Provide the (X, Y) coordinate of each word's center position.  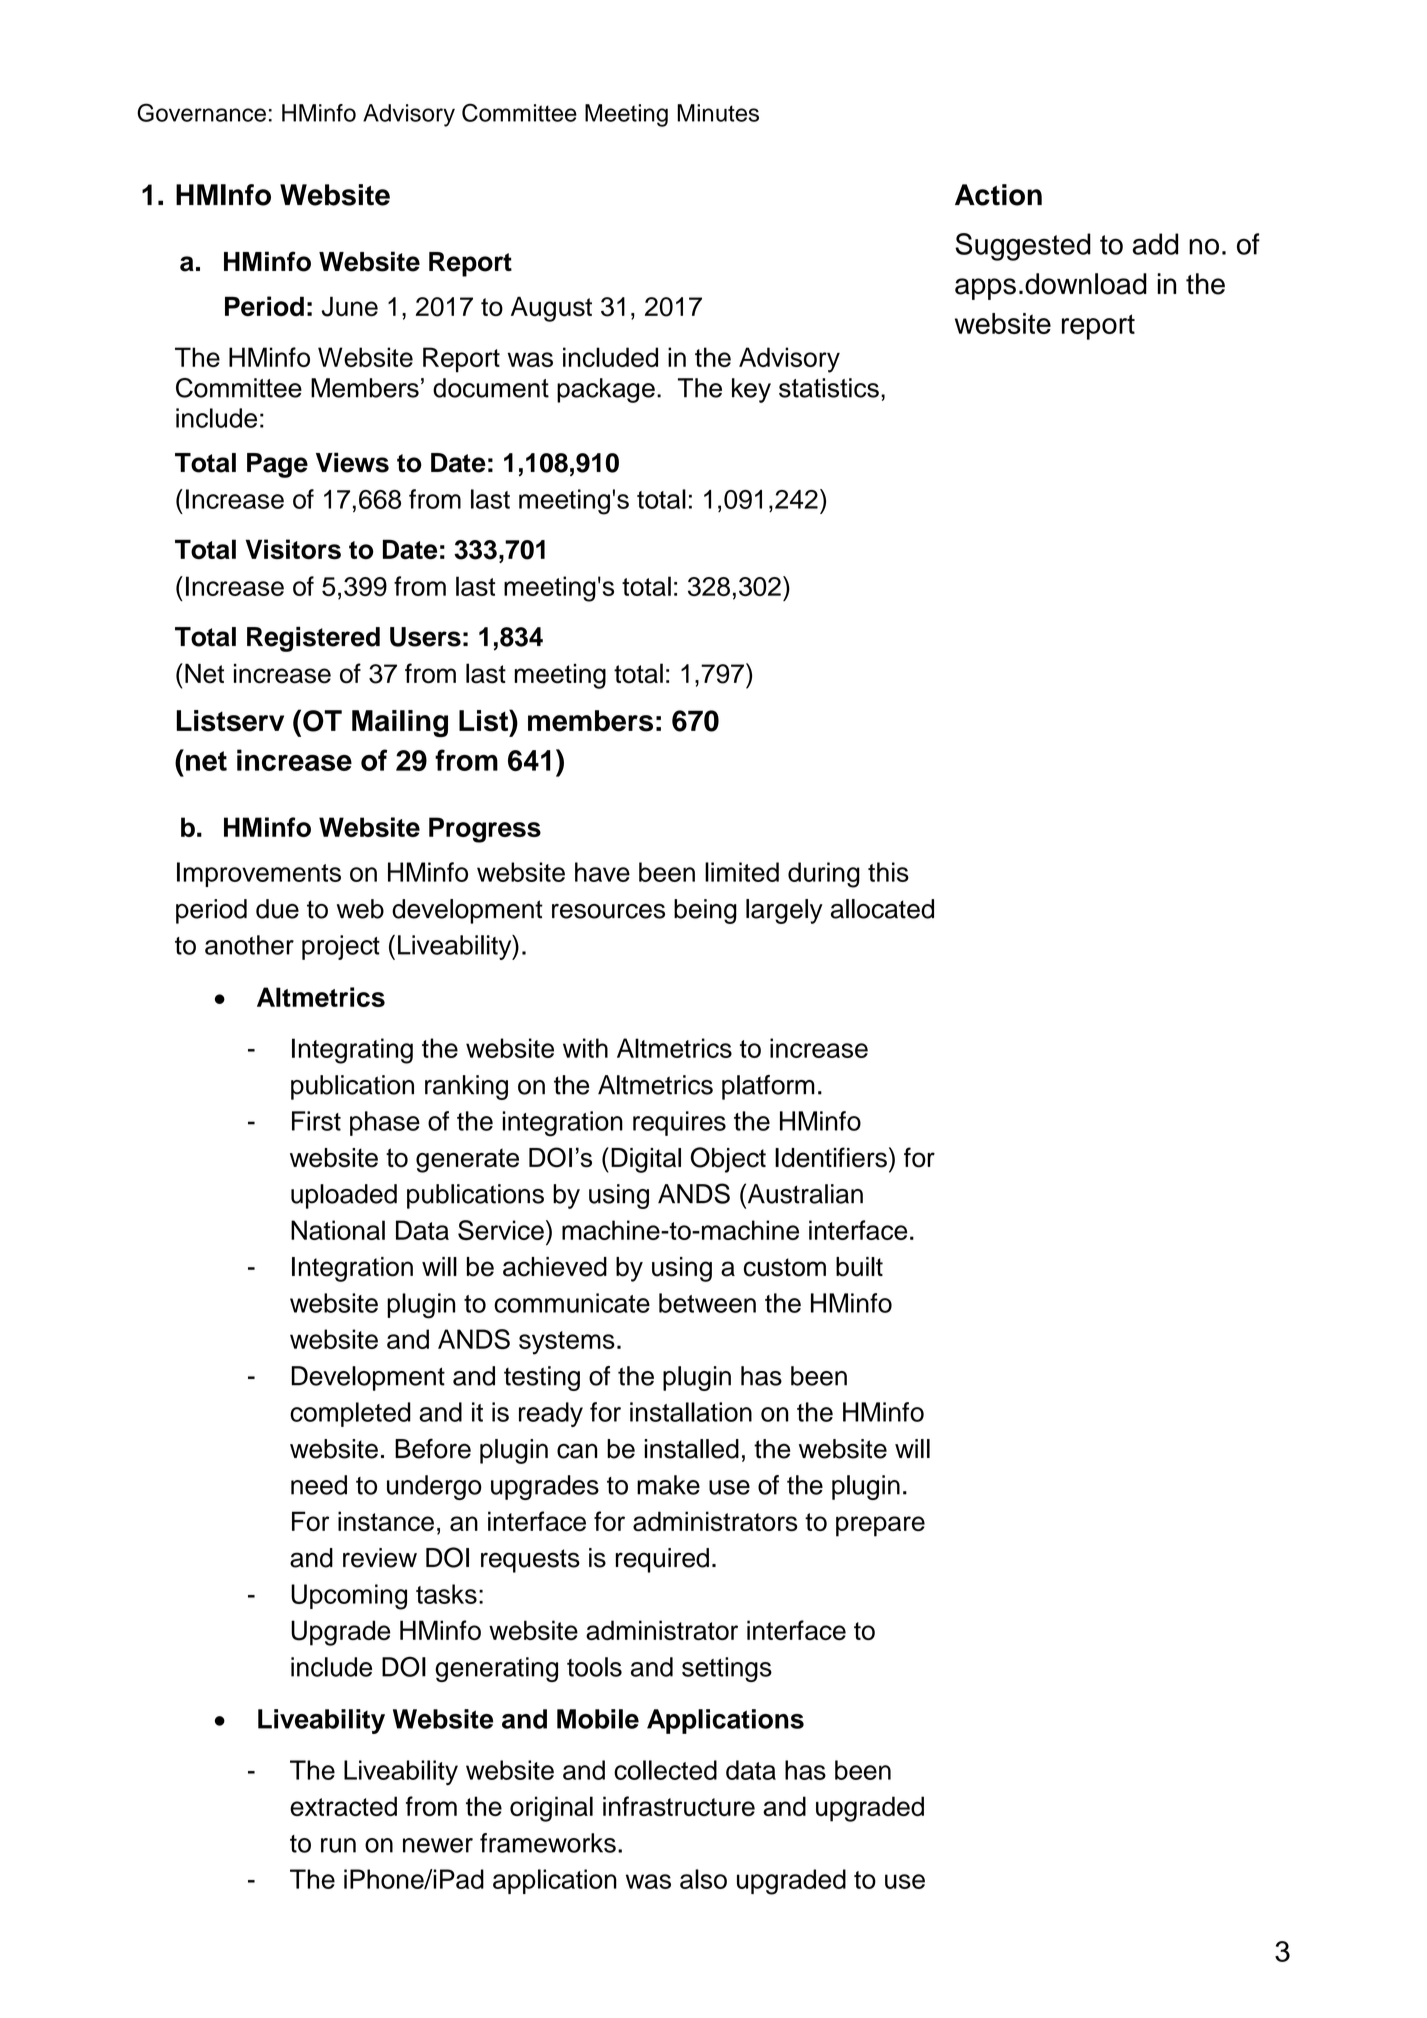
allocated (882, 909)
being (705, 911)
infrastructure (679, 1806)
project (341, 947)
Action (998, 195)
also (703, 1879)
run (338, 1845)
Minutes (718, 113)
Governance (201, 112)
